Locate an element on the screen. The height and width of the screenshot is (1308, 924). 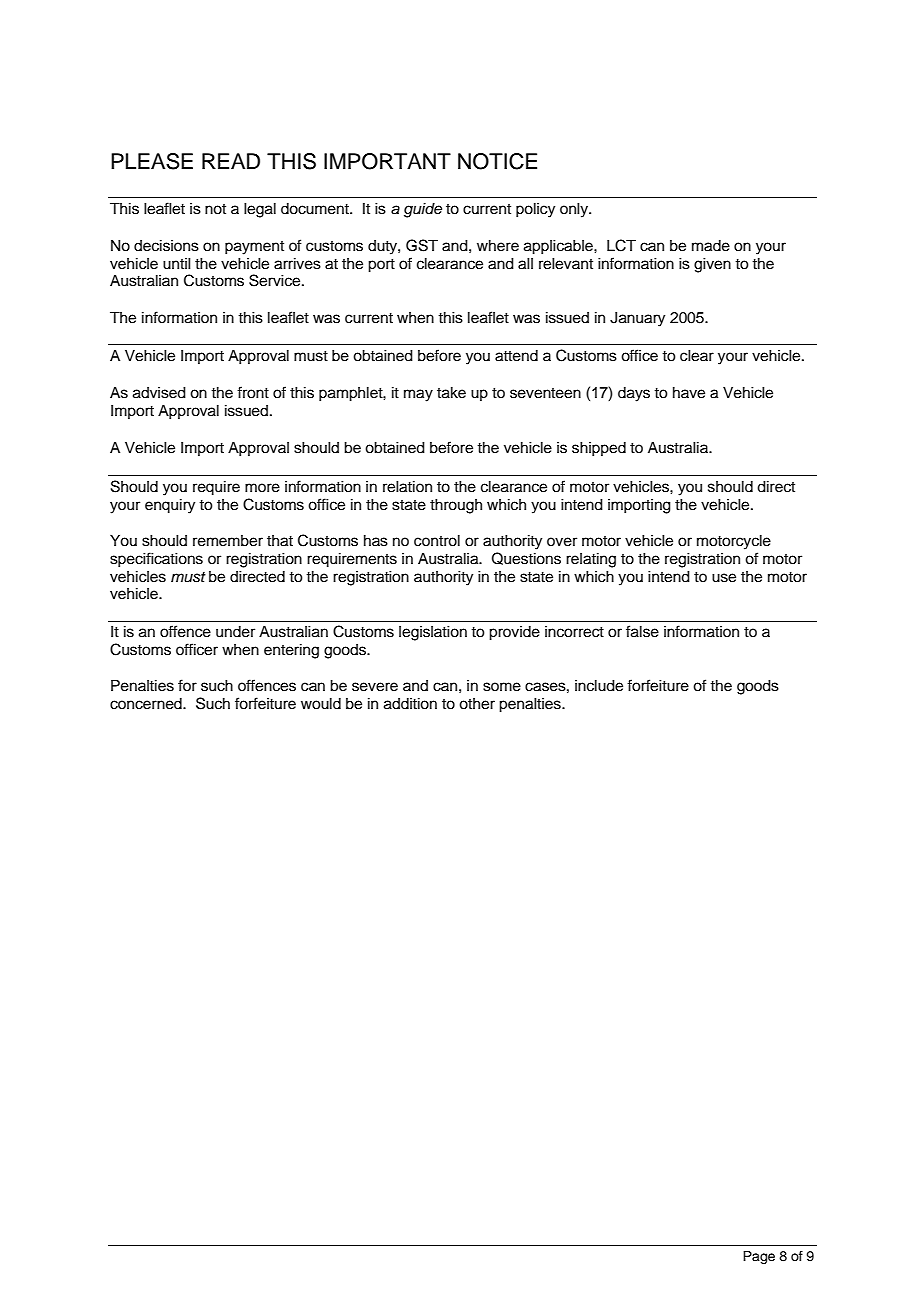
include is located at coordinates (599, 686).
